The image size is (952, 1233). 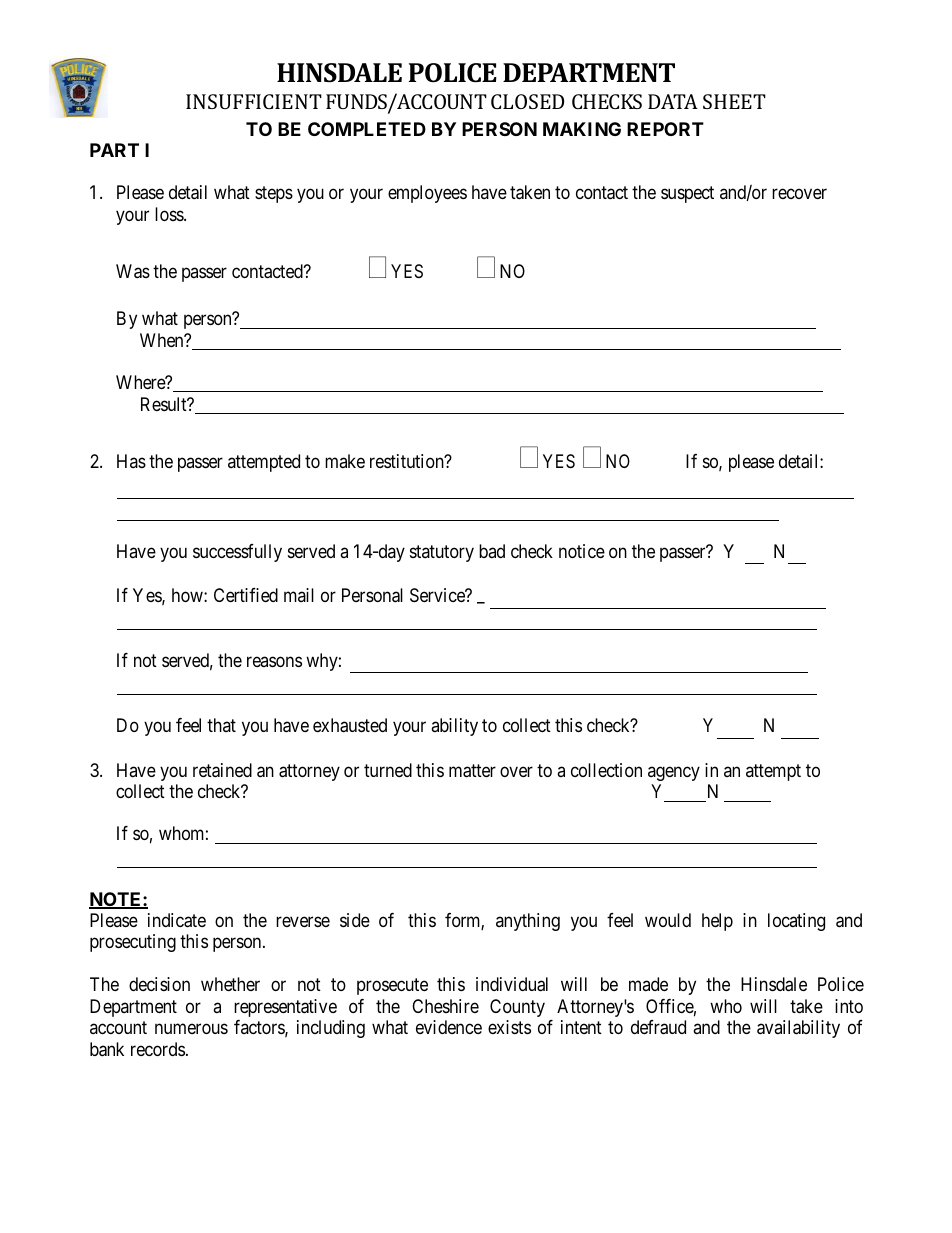 I want to click on CLOSED, so click(x=527, y=101).
